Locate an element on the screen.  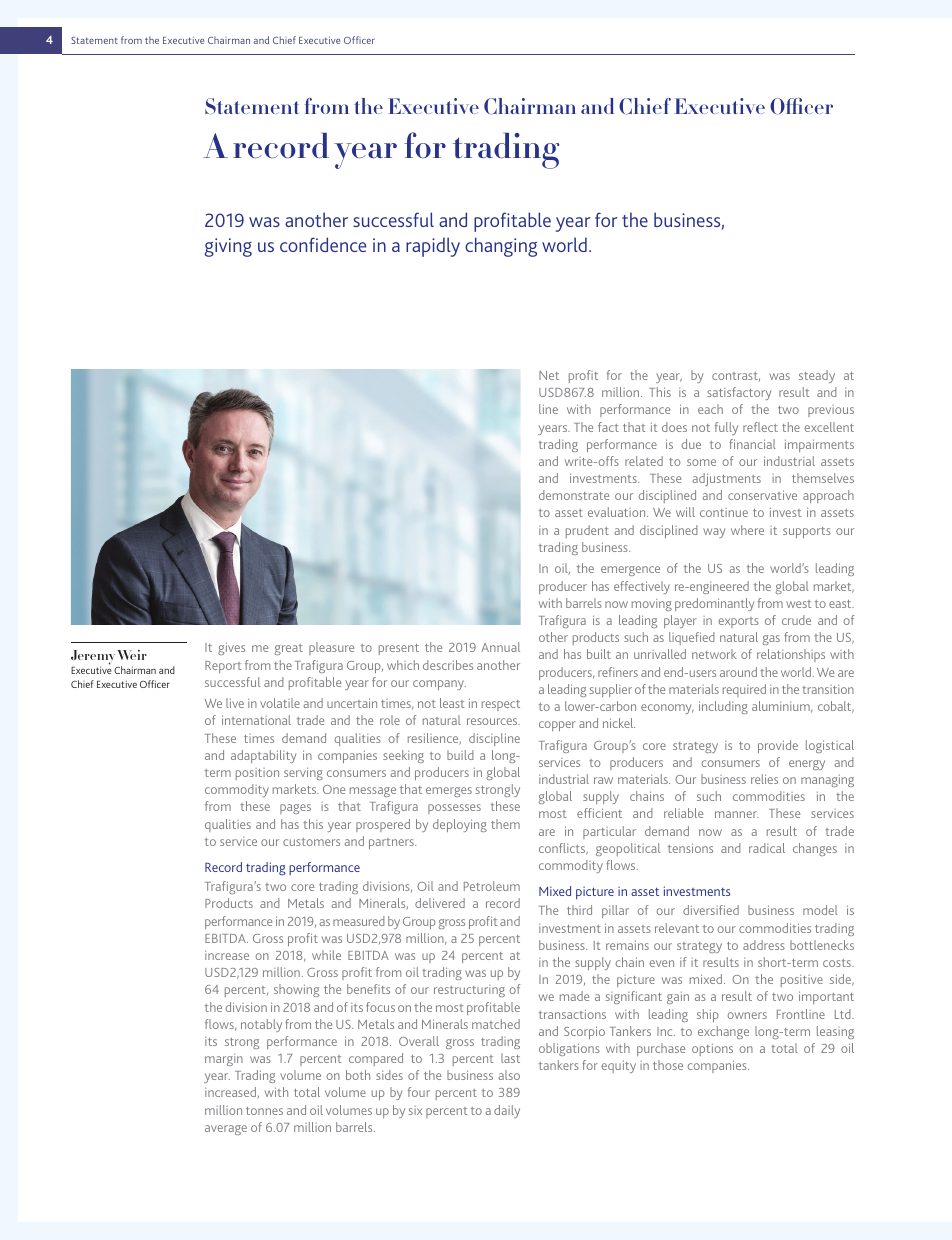
steady is located at coordinates (817, 376).
